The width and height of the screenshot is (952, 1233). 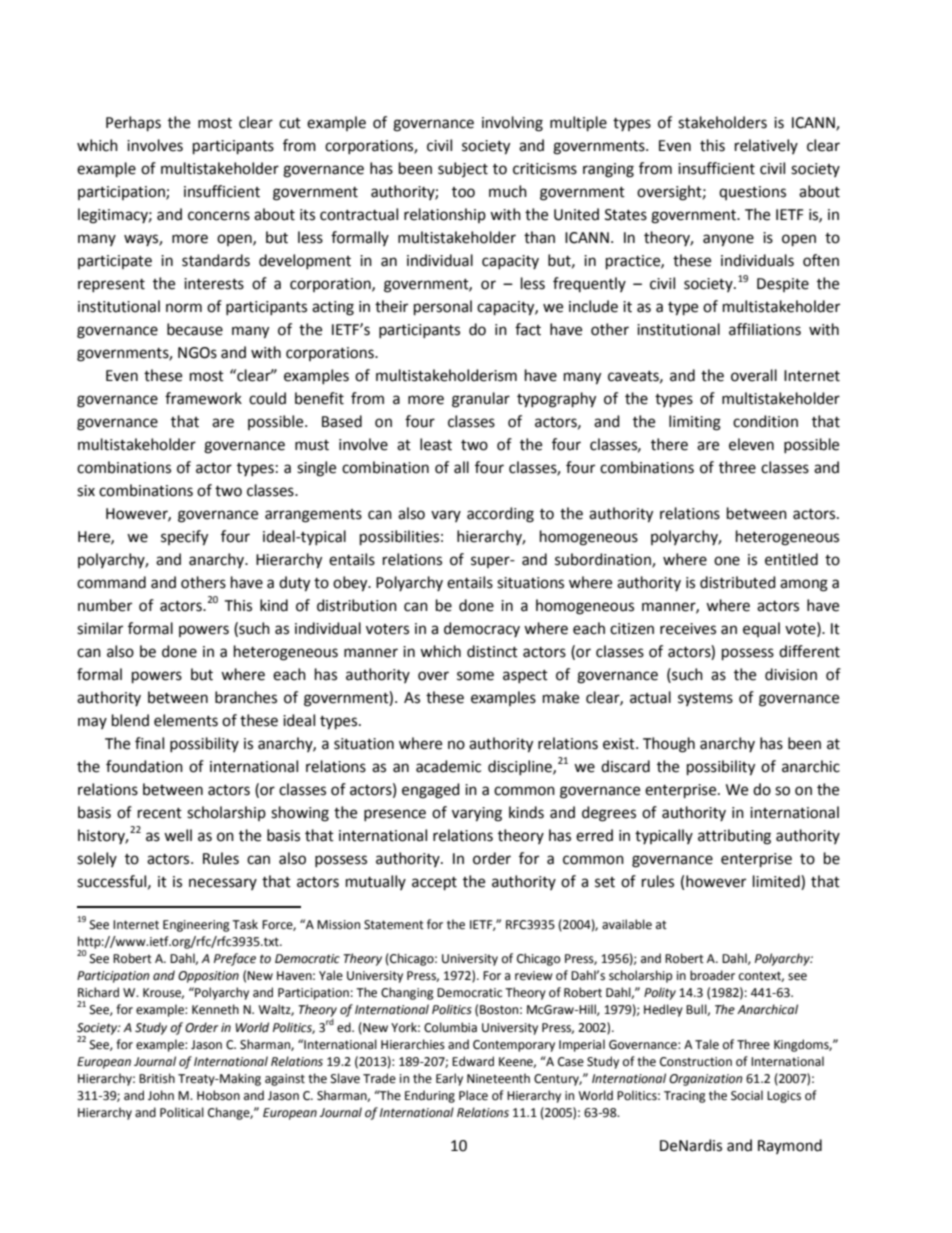 I want to click on democracy, so click(x=482, y=629).
